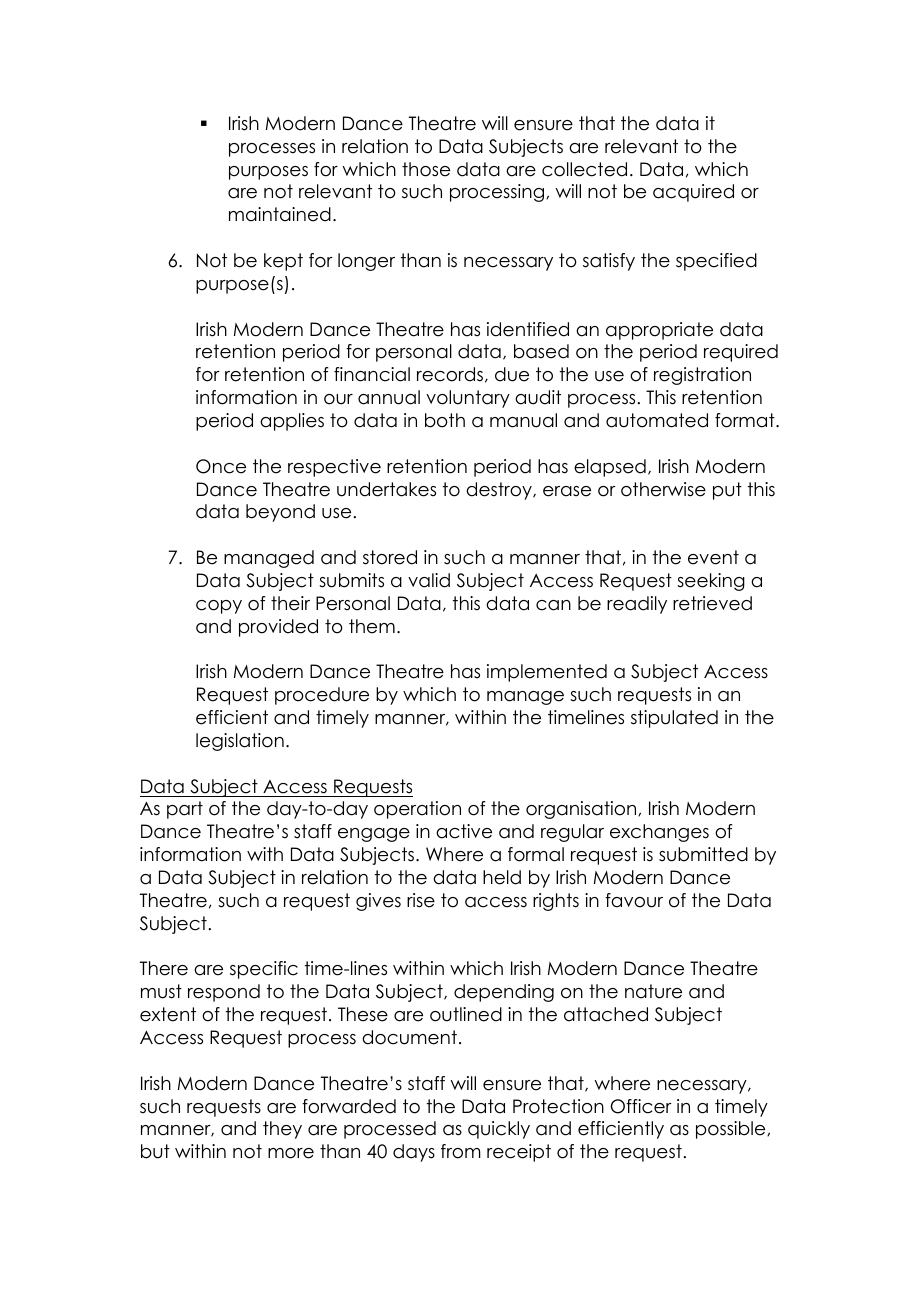 The width and height of the page is (924, 1308). Describe the element at coordinates (693, 193) in the page. I see `acquired` at that location.
